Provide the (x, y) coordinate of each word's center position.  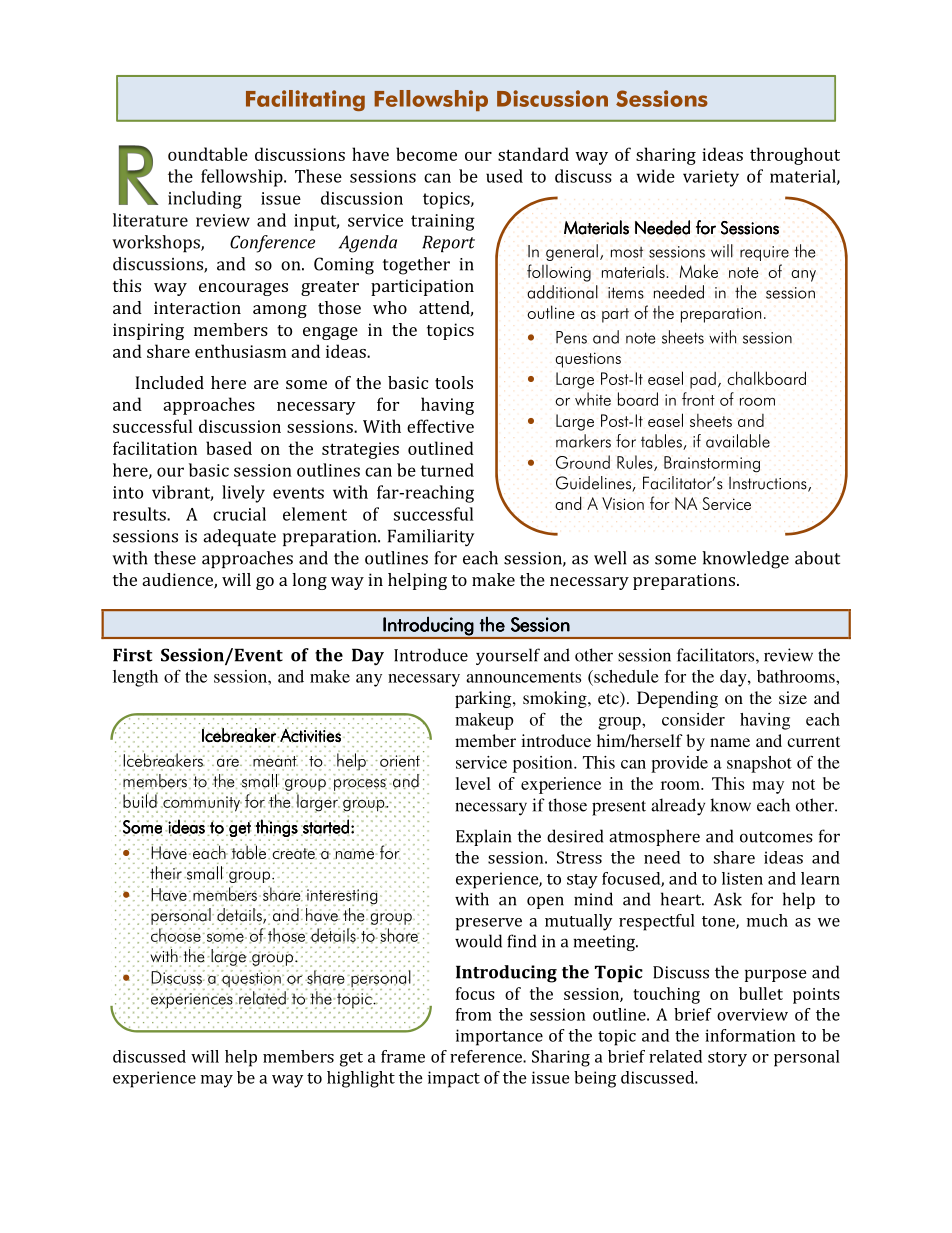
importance (499, 1037)
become (426, 154)
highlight (361, 1079)
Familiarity (431, 538)
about (817, 558)
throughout (795, 156)
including (205, 200)
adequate (239, 537)
